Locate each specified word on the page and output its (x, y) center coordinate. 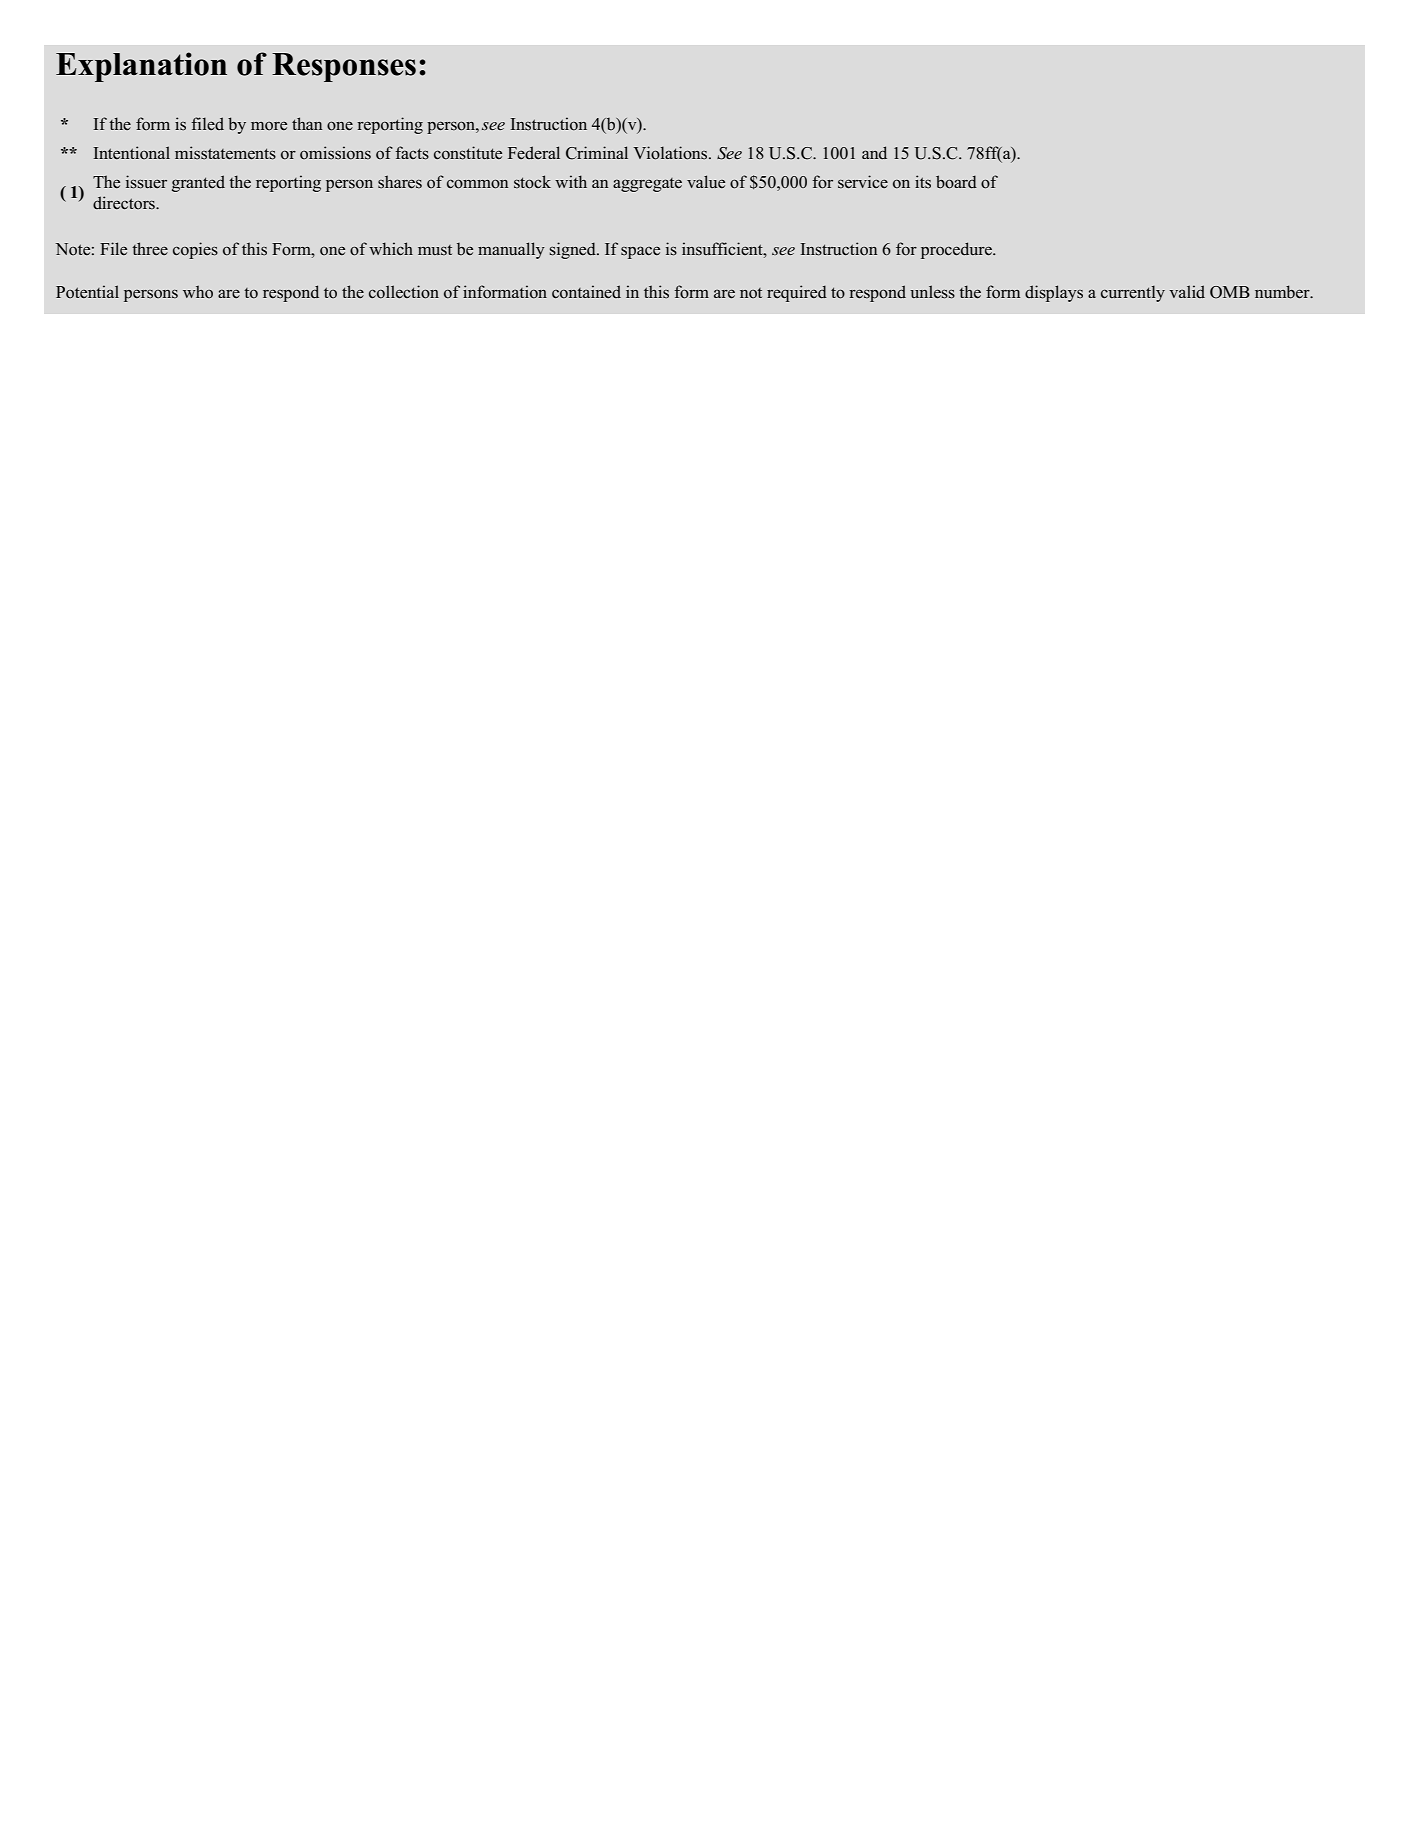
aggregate (647, 185)
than (307, 123)
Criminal (597, 153)
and (874, 152)
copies (195, 250)
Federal (534, 153)
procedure (957, 250)
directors (125, 203)
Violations (671, 153)
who (198, 291)
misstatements (225, 153)
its (923, 182)
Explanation (141, 67)
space (640, 252)
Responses (344, 67)
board (956, 182)
